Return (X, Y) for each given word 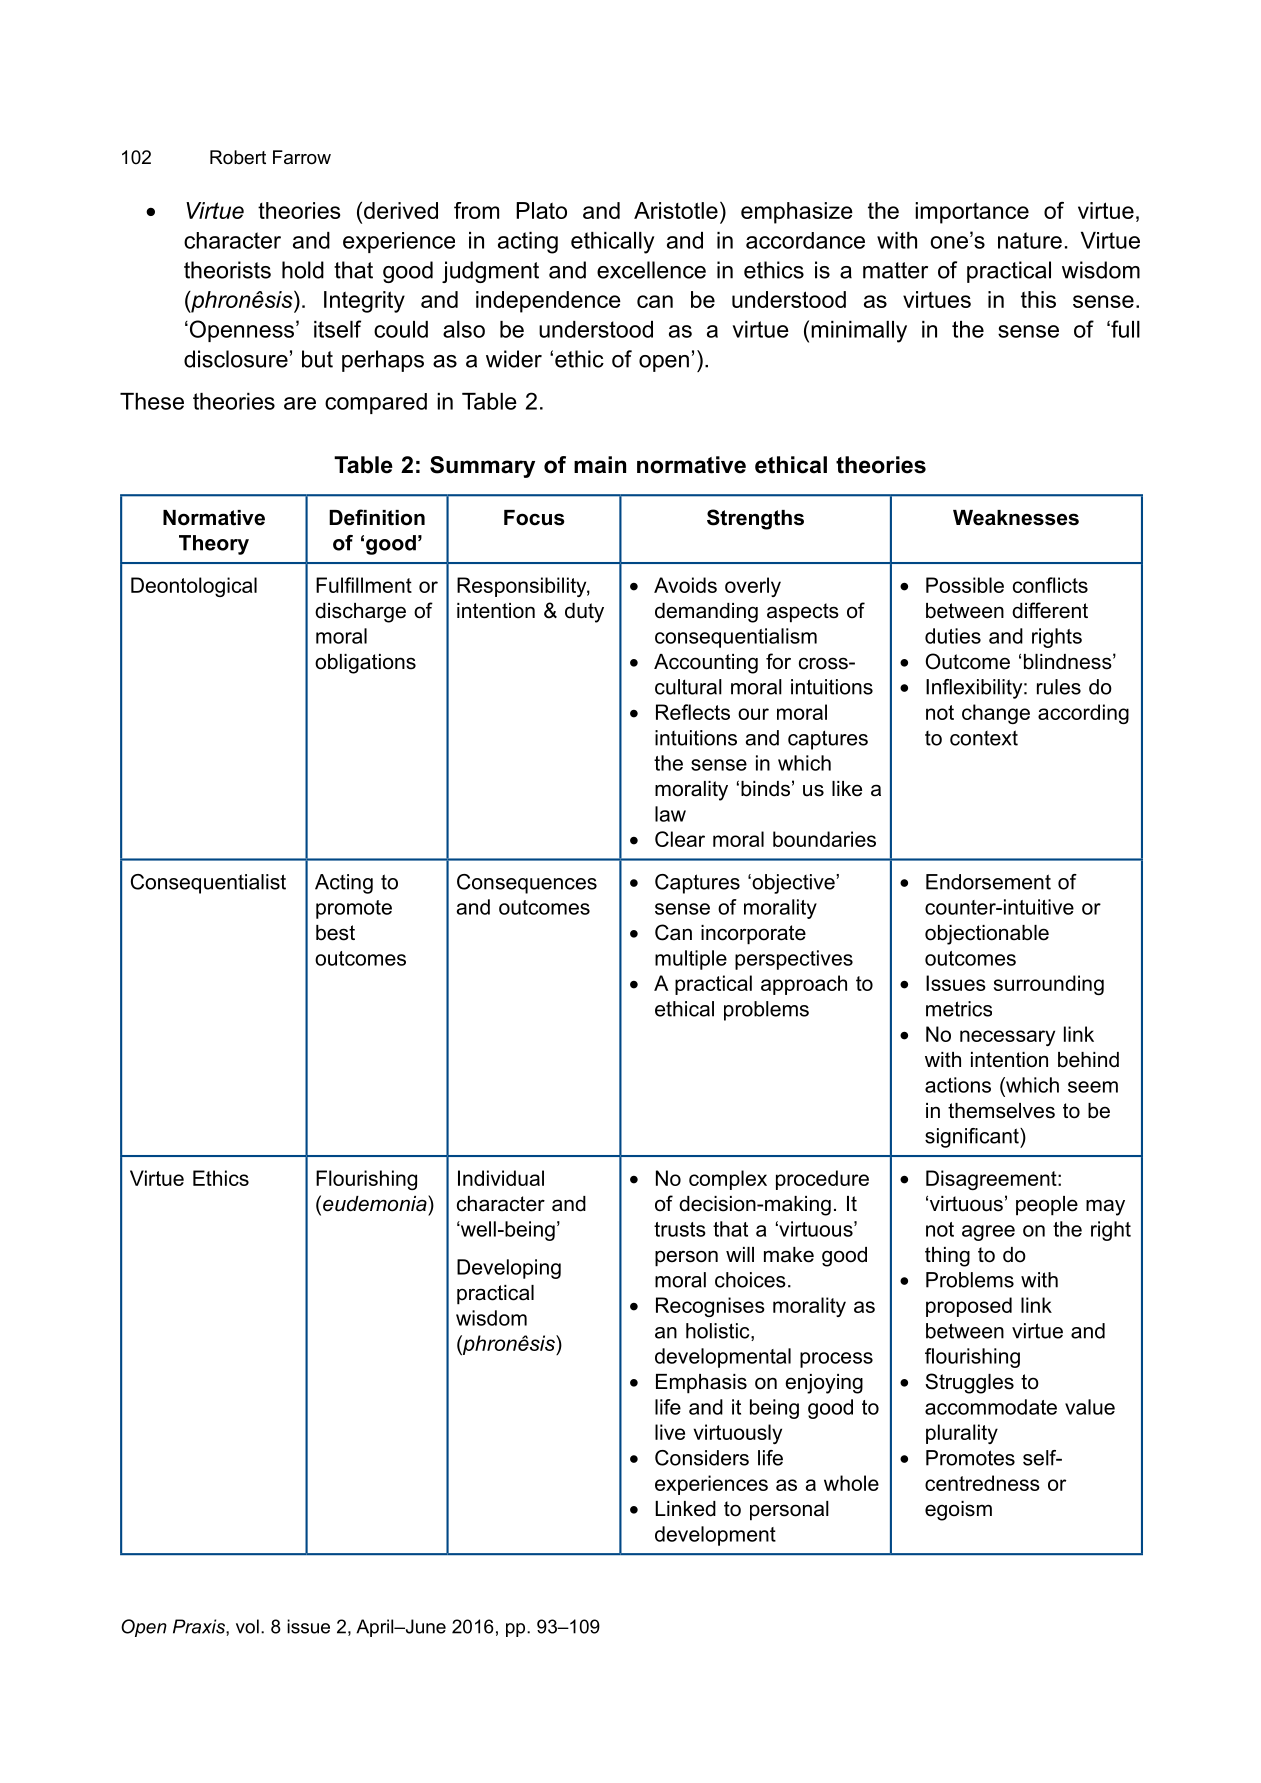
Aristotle (676, 210)
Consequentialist (208, 884)
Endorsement (988, 882)
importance (972, 213)
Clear (680, 839)
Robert (238, 157)
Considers (702, 1458)
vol (247, 1626)
